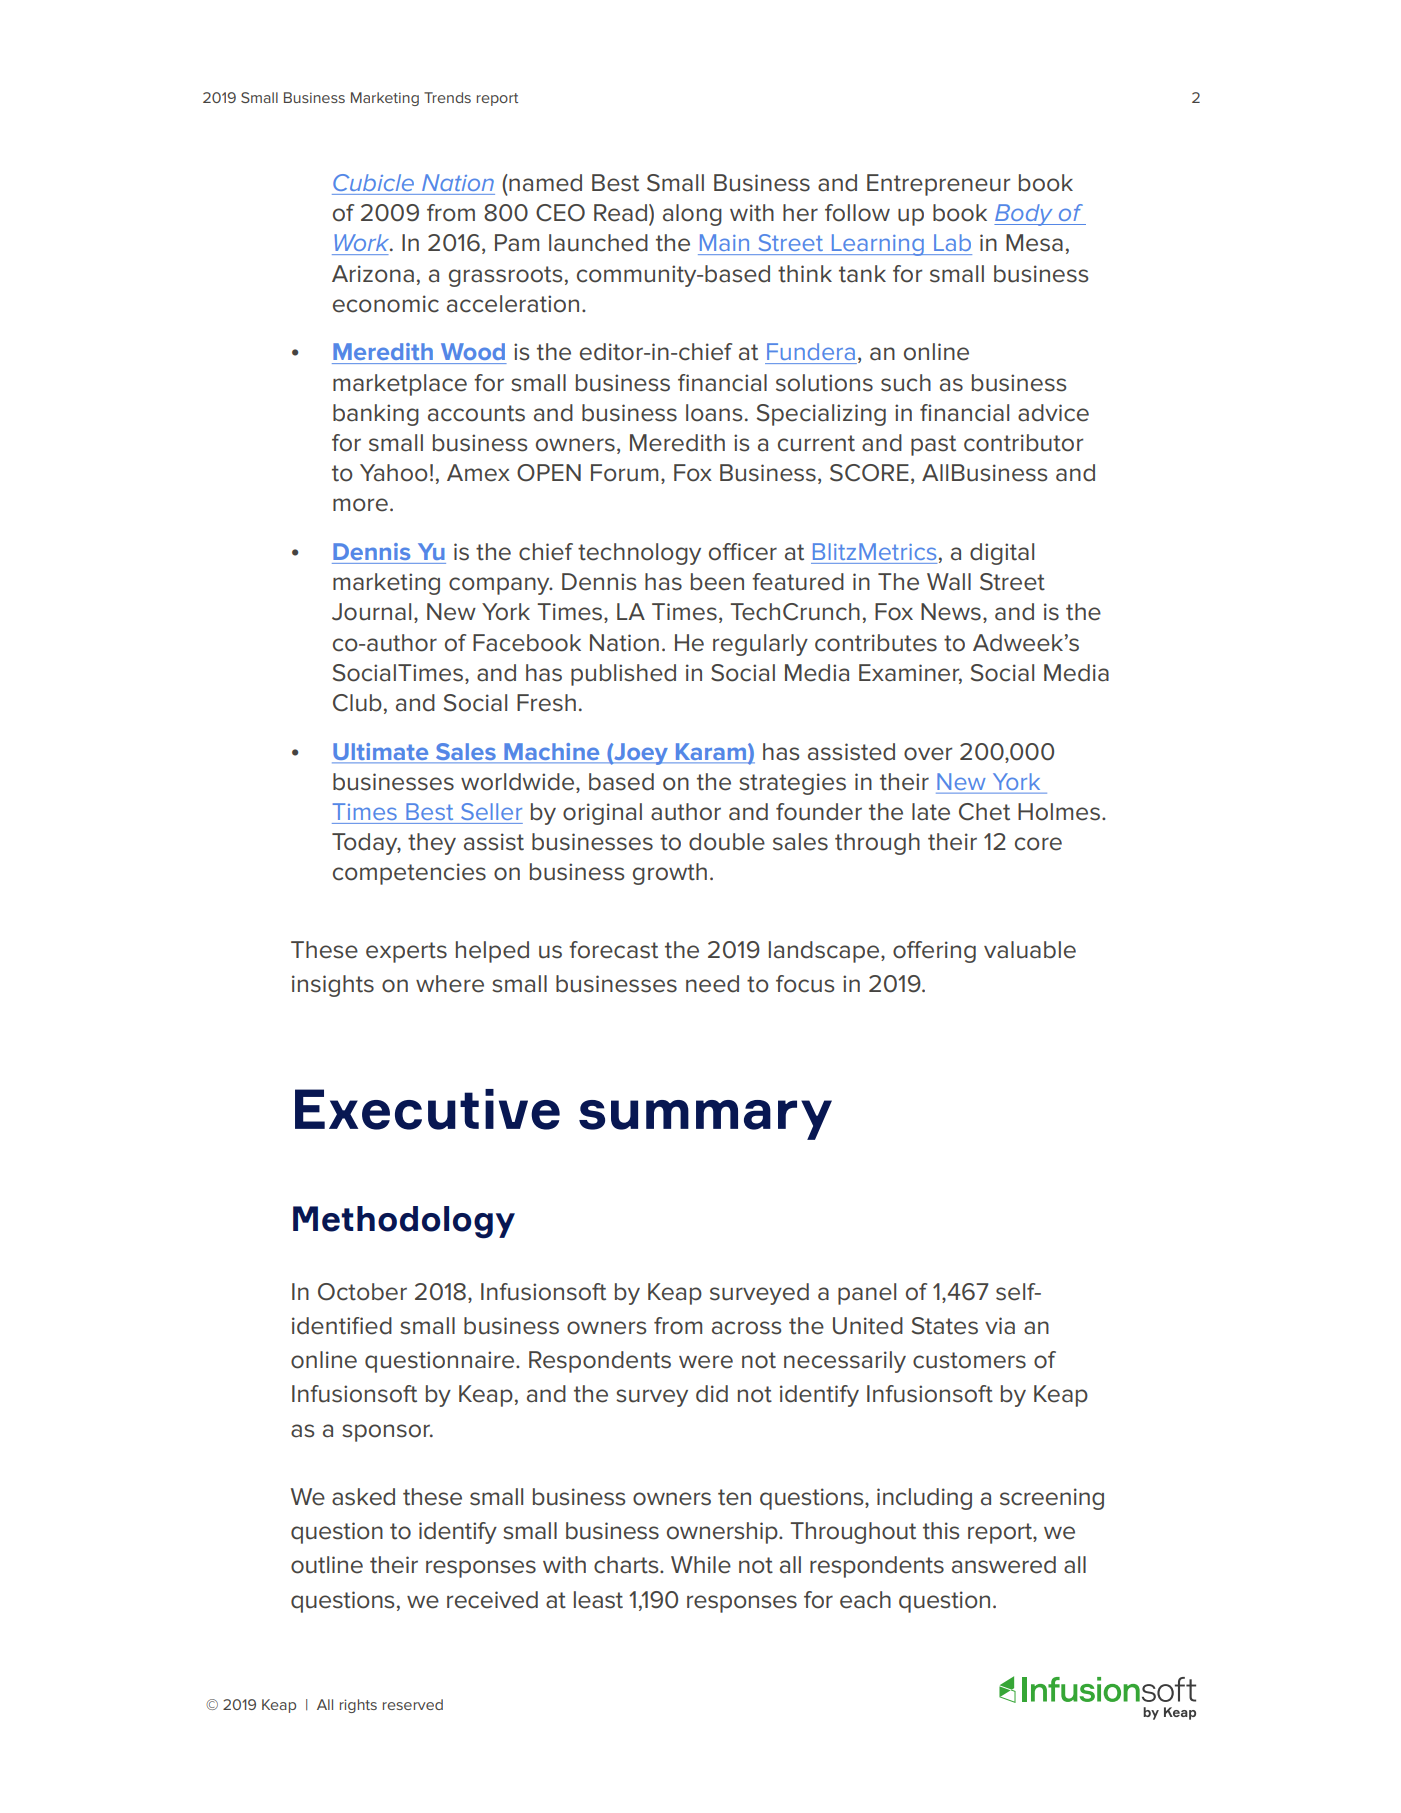 The image size is (1401, 1813). Describe the element at coordinates (1002, 554) in the image. I see `digital` at that location.
